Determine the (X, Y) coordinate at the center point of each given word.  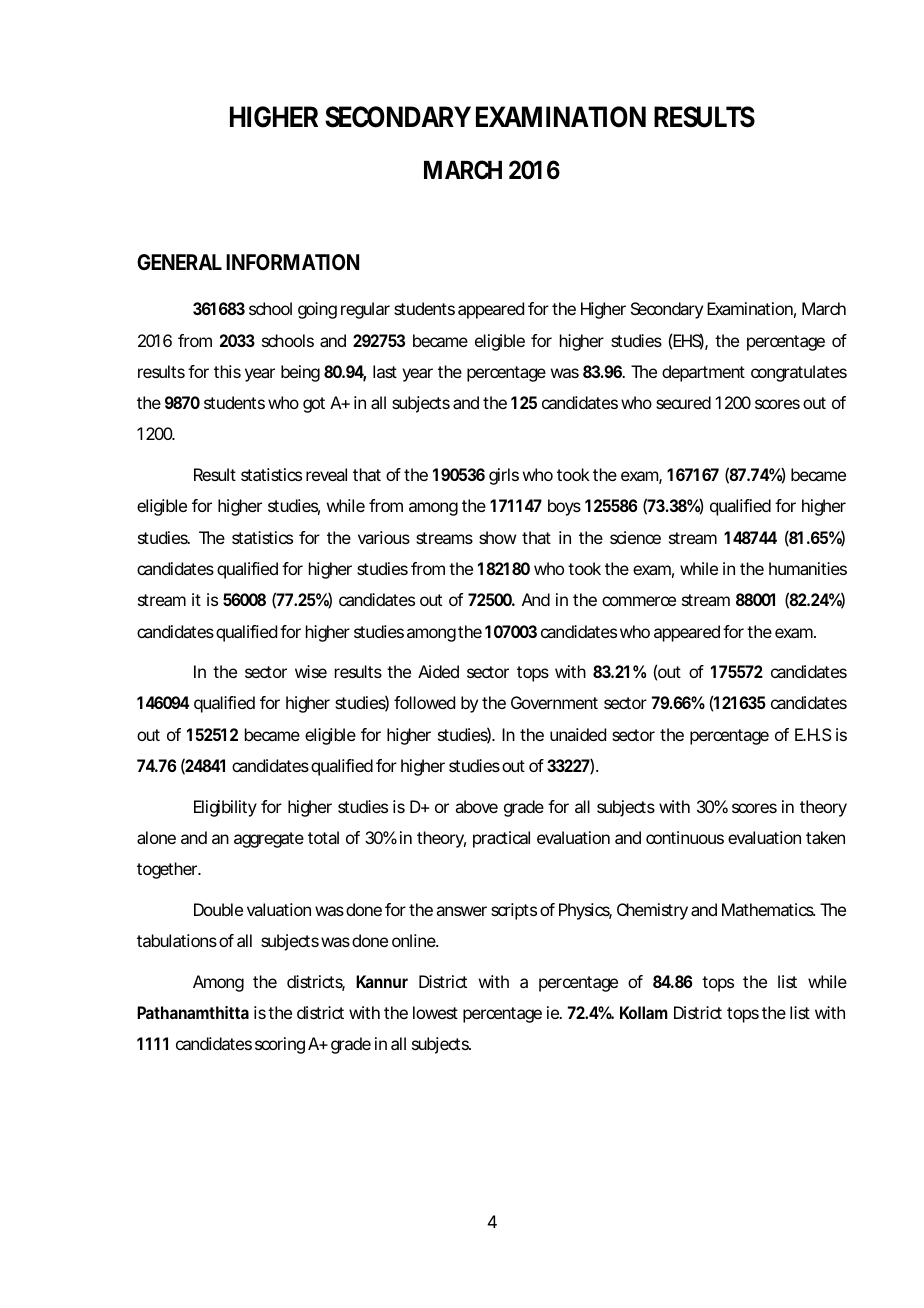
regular (365, 310)
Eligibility (225, 808)
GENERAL (179, 262)
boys (564, 507)
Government (554, 702)
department (703, 373)
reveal (326, 474)
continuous (685, 837)
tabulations (177, 940)
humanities (808, 568)
